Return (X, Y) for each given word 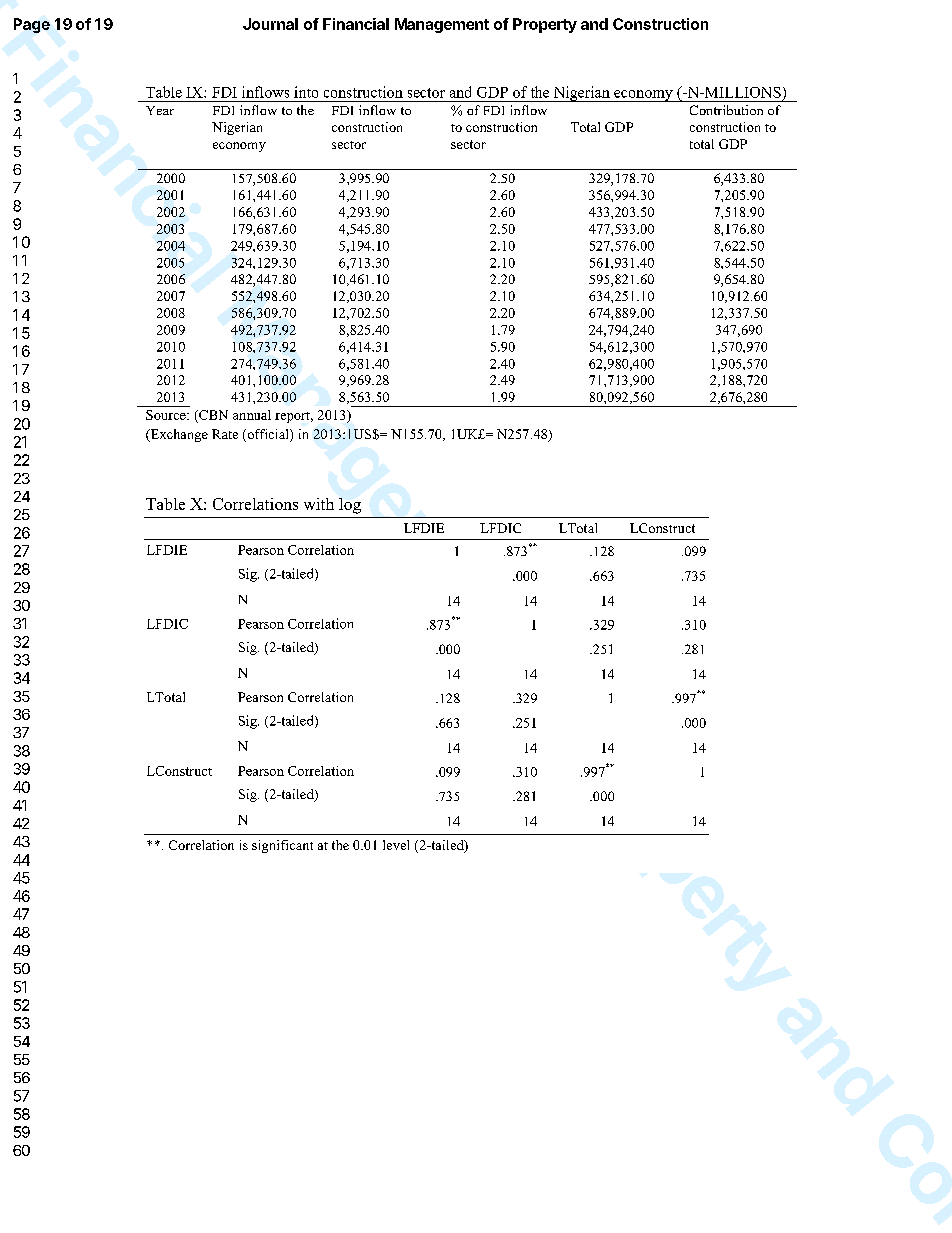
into (306, 92)
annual (252, 415)
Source (167, 415)
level (396, 845)
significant (282, 846)
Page (32, 25)
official (268, 435)
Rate (225, 434)
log (350, 506)
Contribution (726, 110)
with (319, 504)
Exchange (178, 435)
